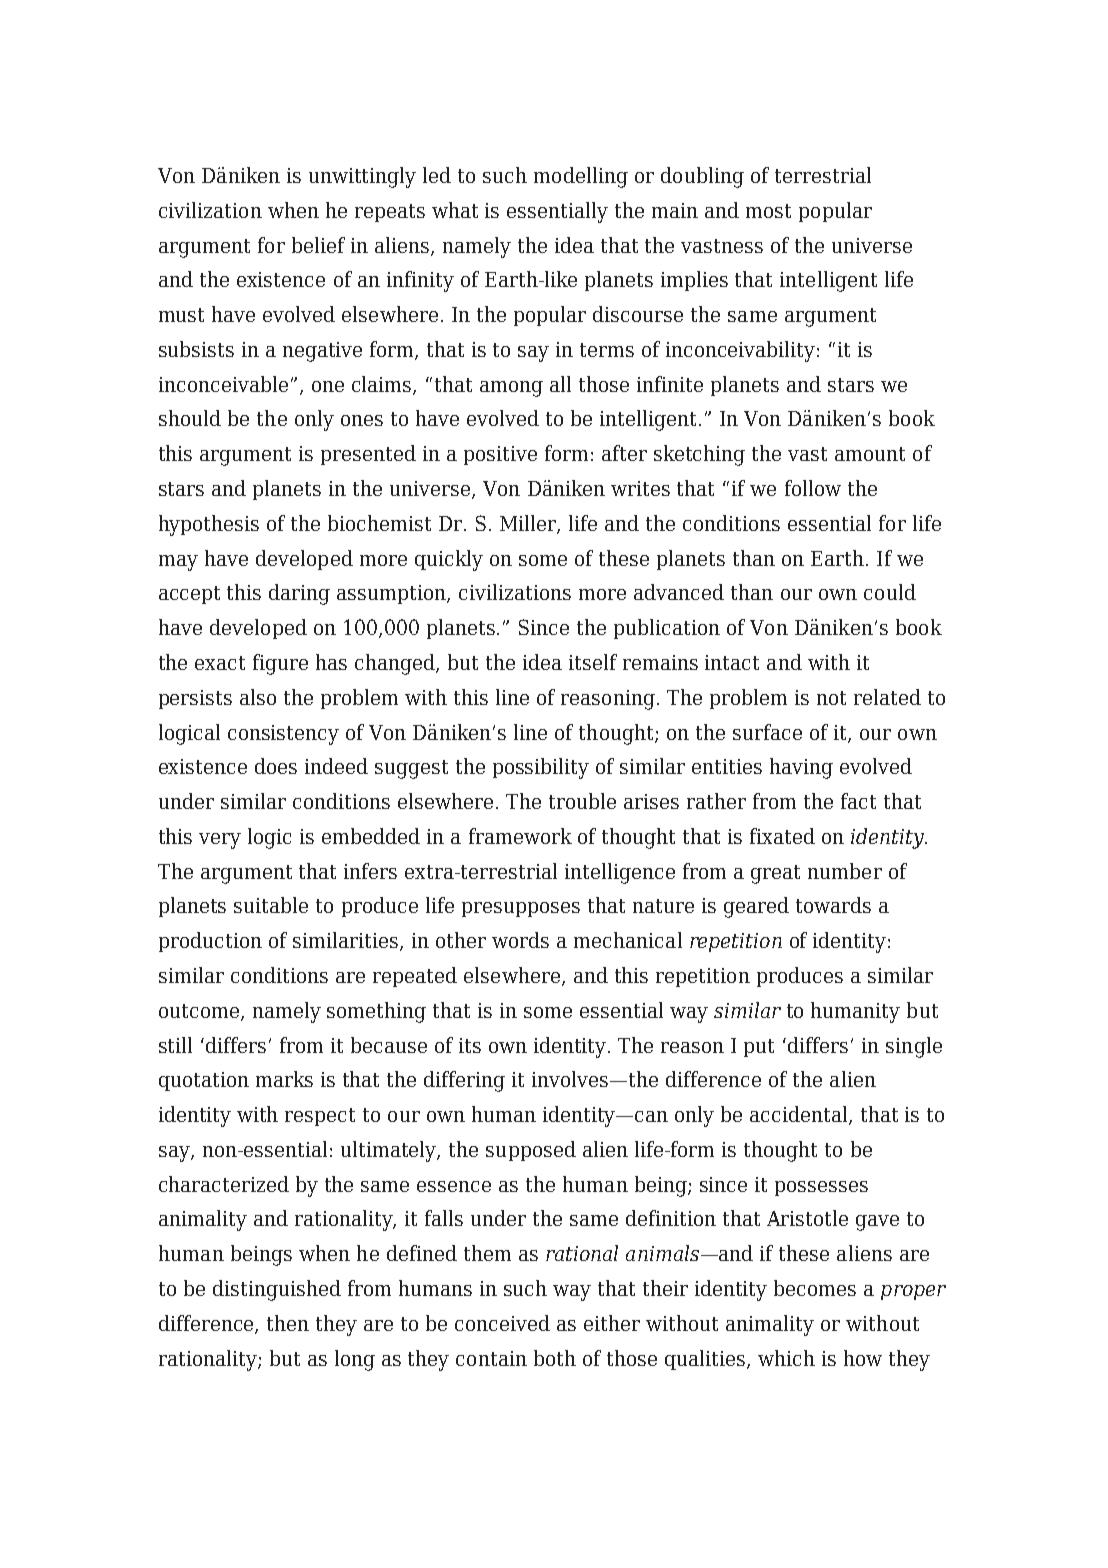 This screenshot has height=1568, width=1108. What do you see at coordinates (318, 245) in the screenshot?
I see `belief` at bounding box center [318, 245].
